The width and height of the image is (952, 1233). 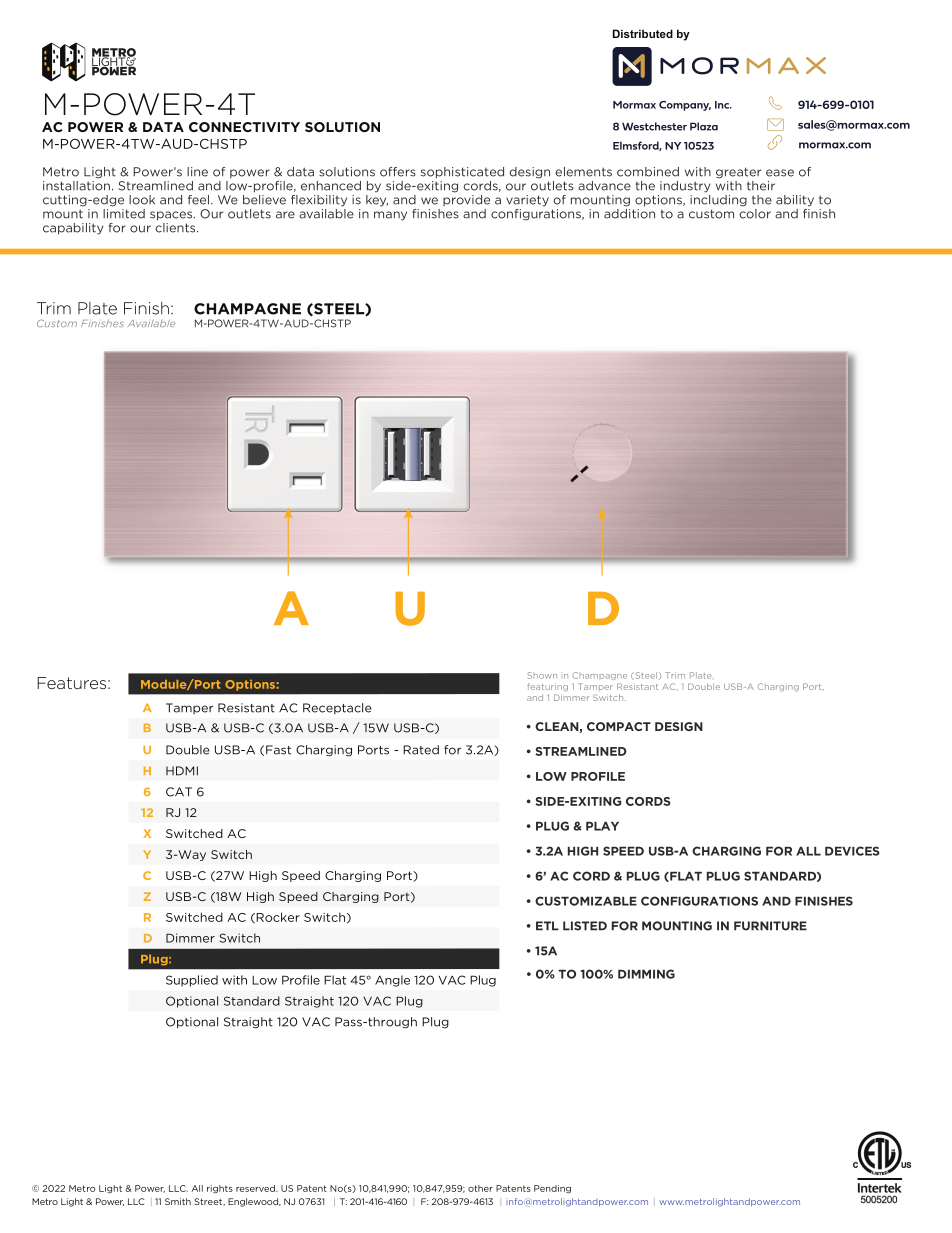 I want to click on spaces, so click(x=172, y=216).
